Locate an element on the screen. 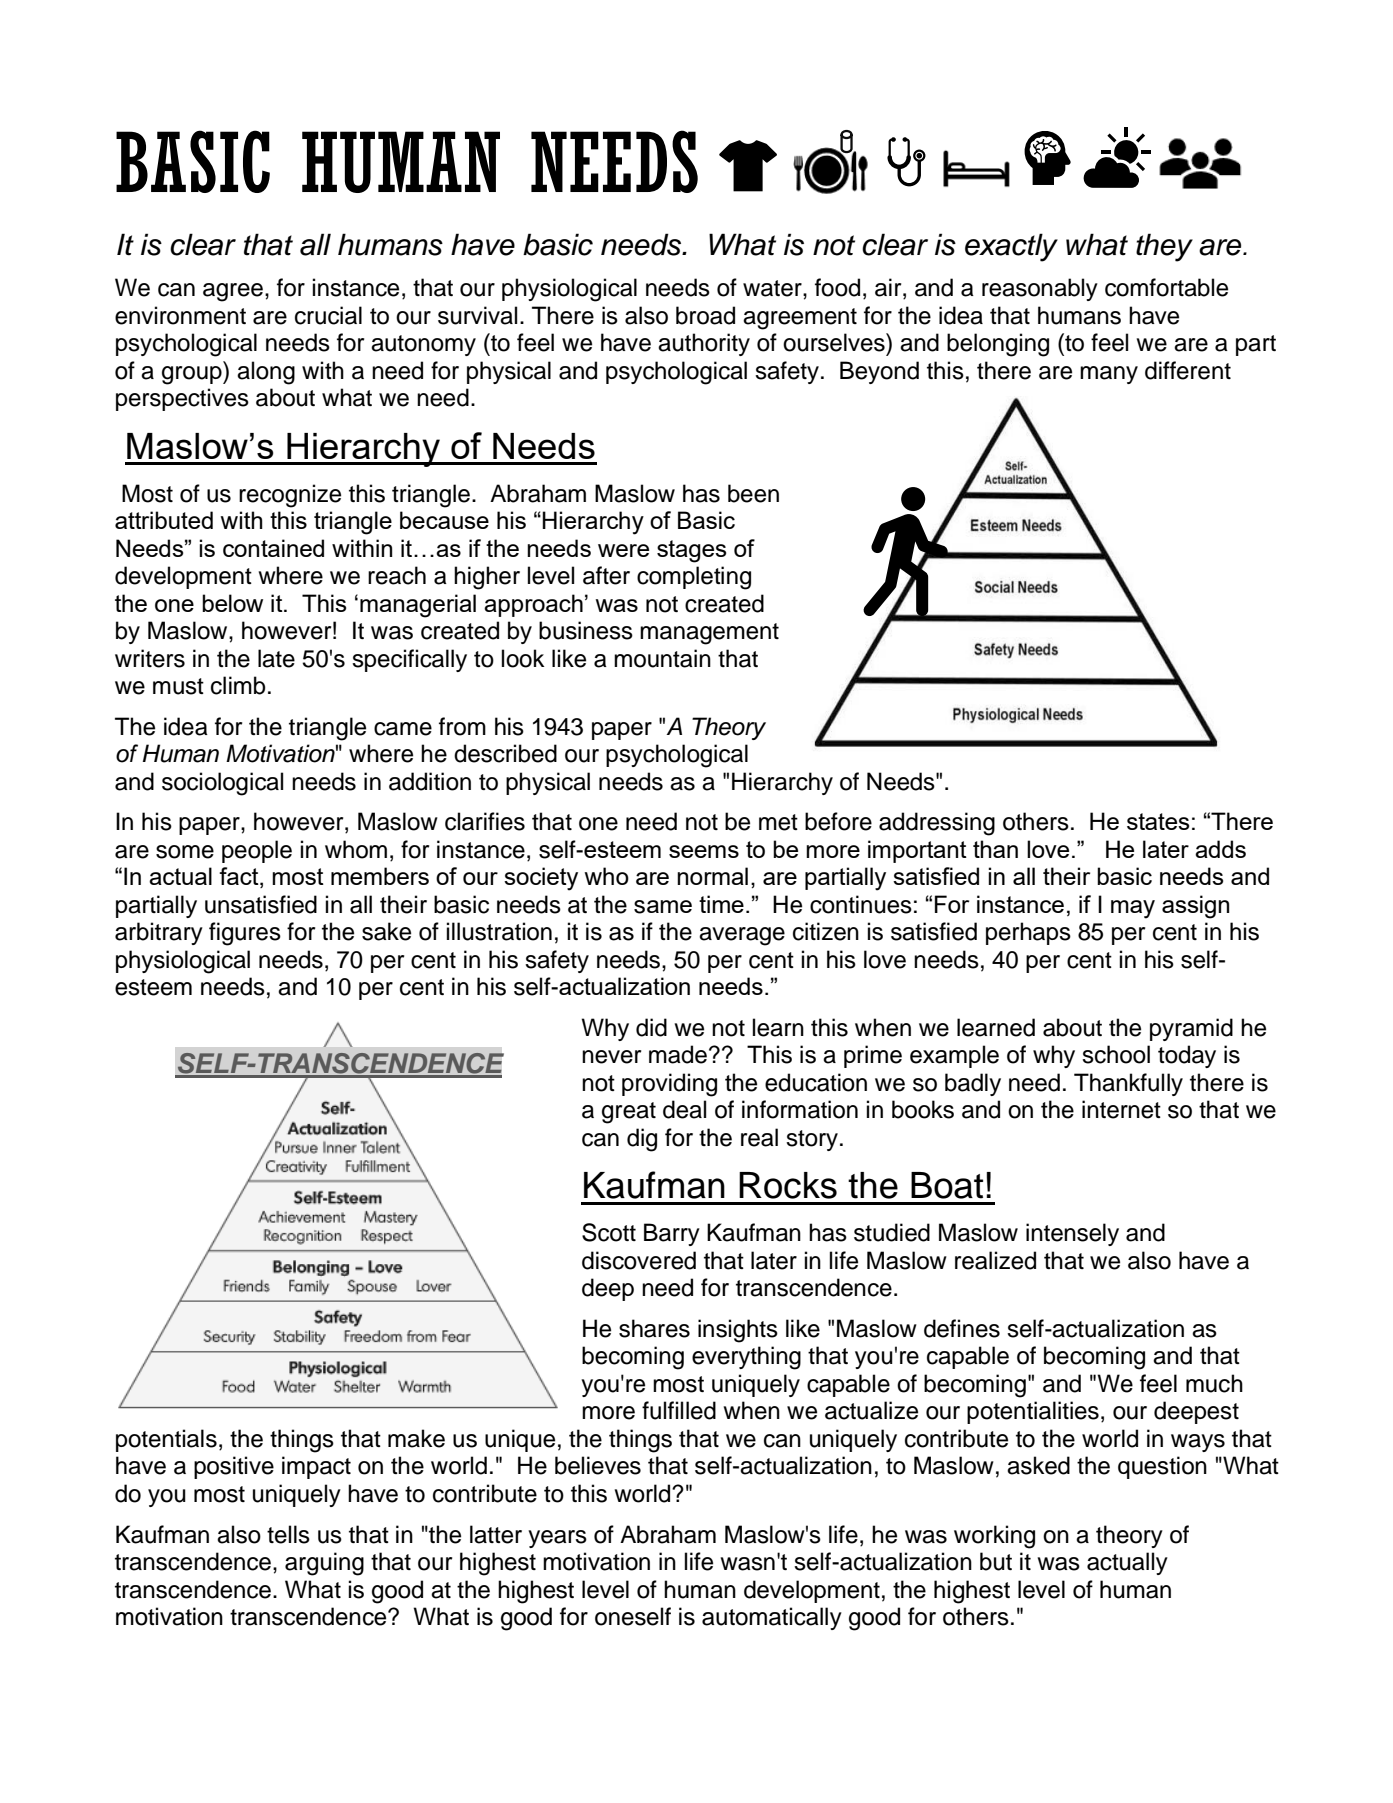 The width and height of the screenshot is (1393, 1803). automatically is located at coordinates (772, 1618).
